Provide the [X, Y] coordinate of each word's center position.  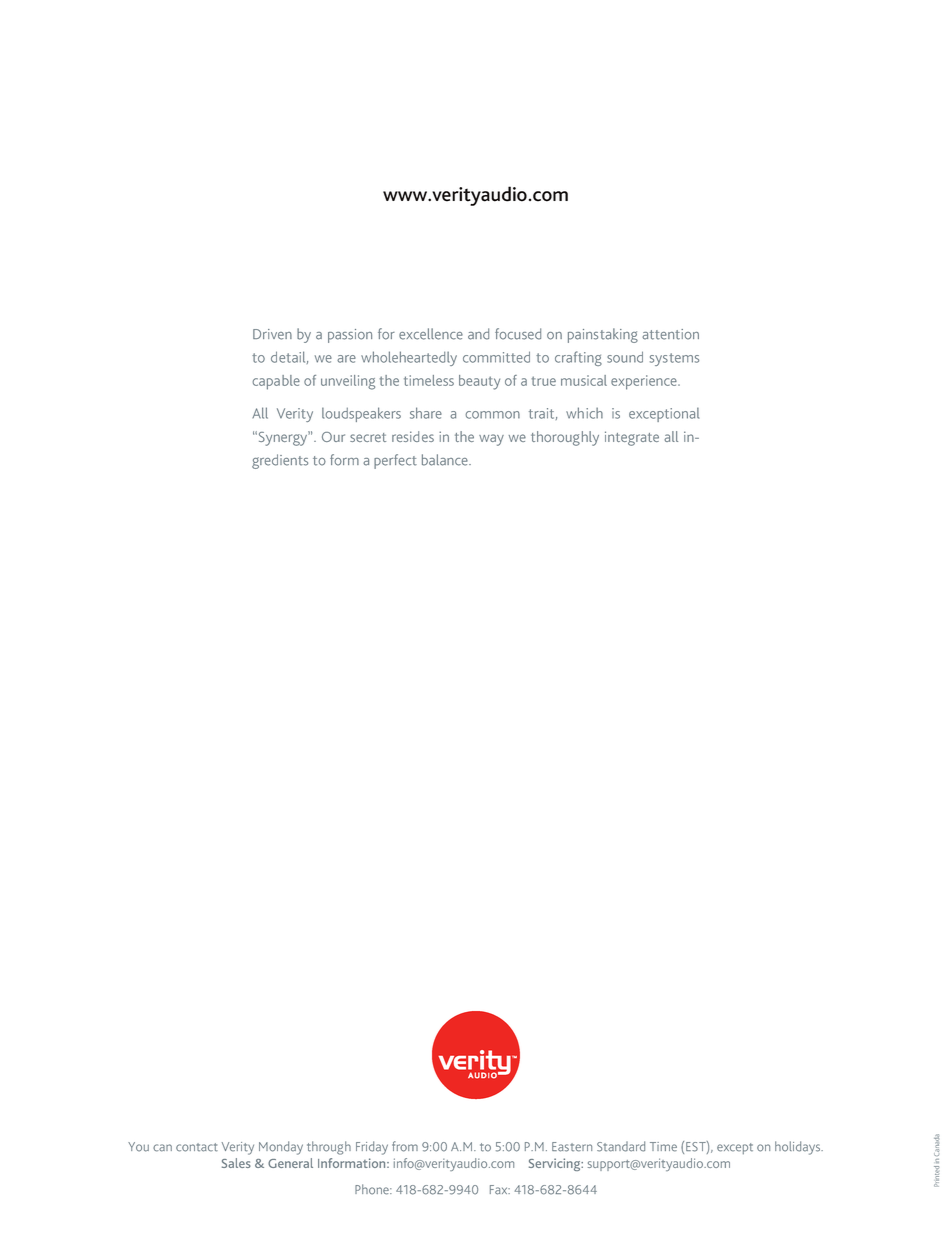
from [405, 1146]
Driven [272, 334]
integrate [632, 438]
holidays [799, 1148]
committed [496, 357]
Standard [621, 1146]
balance [446, 460]
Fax [500, 1190]
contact [197, 1147]
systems [674, 359]
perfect [395, 461]
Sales [236, 1163]
